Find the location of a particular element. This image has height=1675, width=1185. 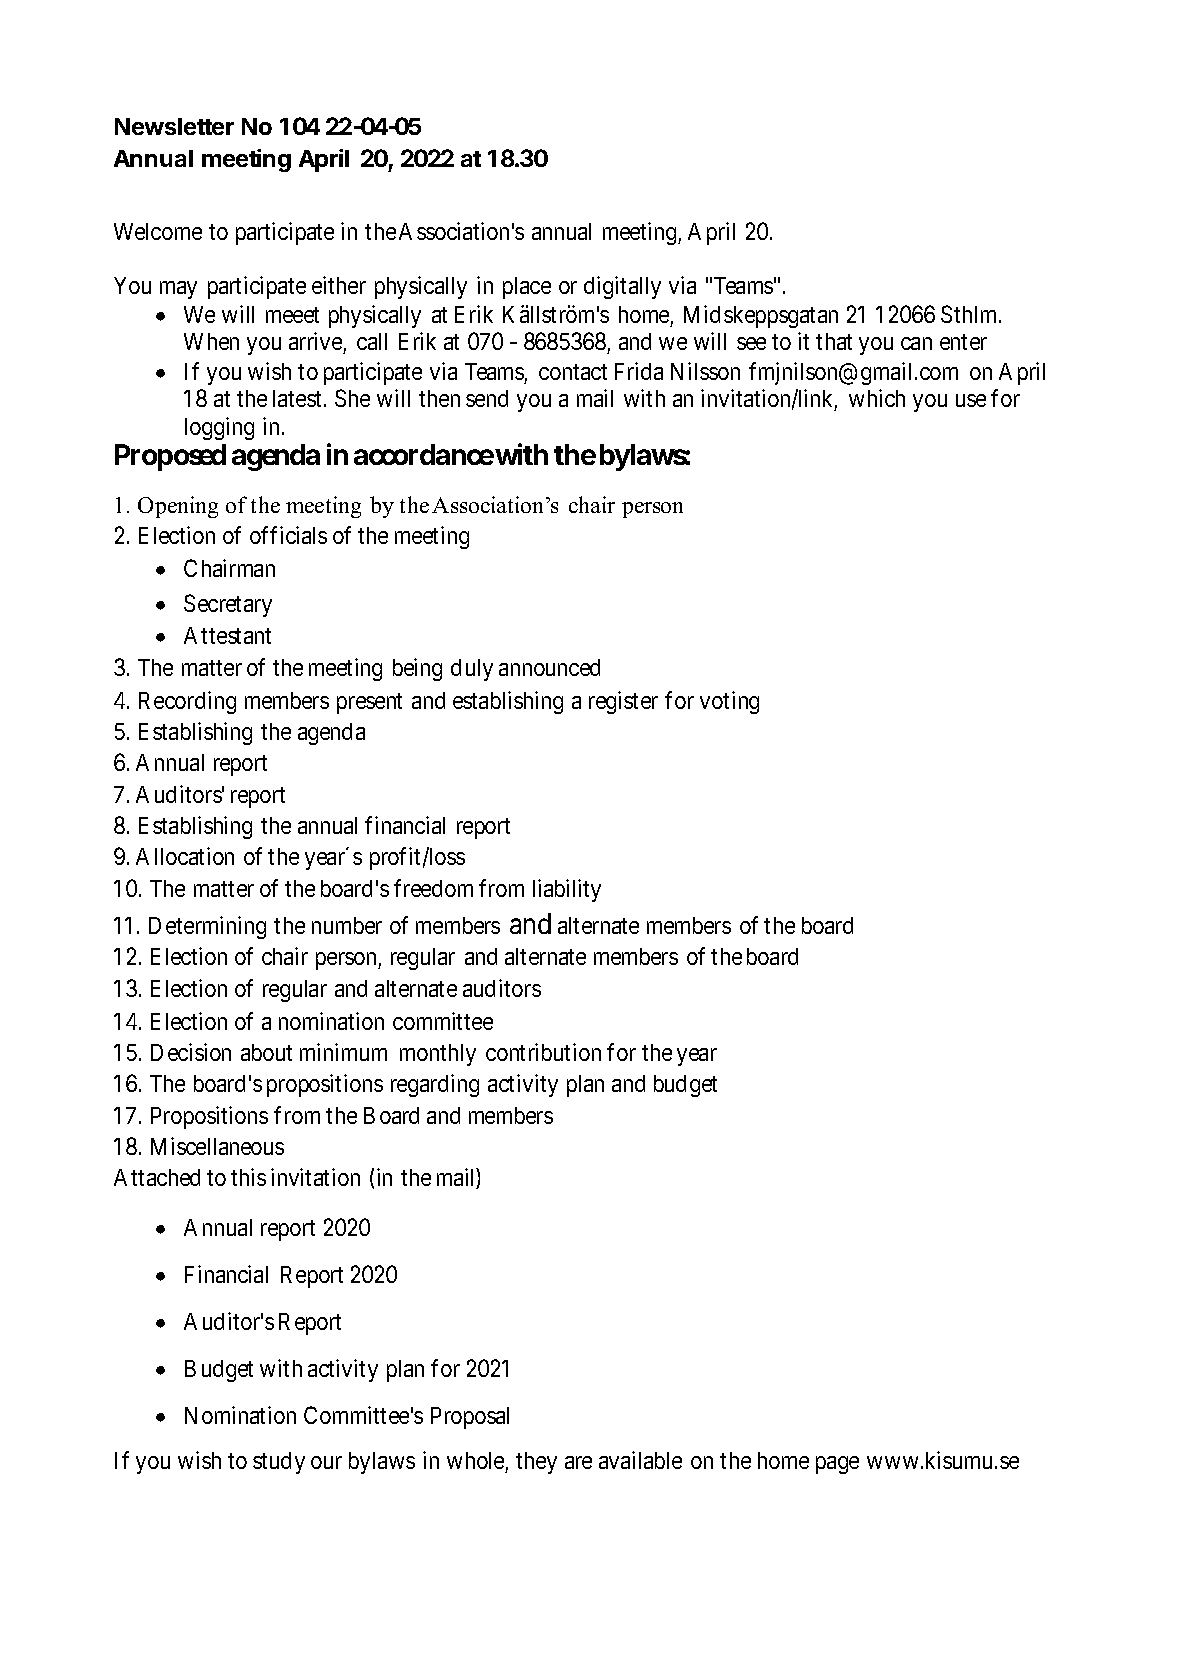

study is located at coordinates (279, 1463).
